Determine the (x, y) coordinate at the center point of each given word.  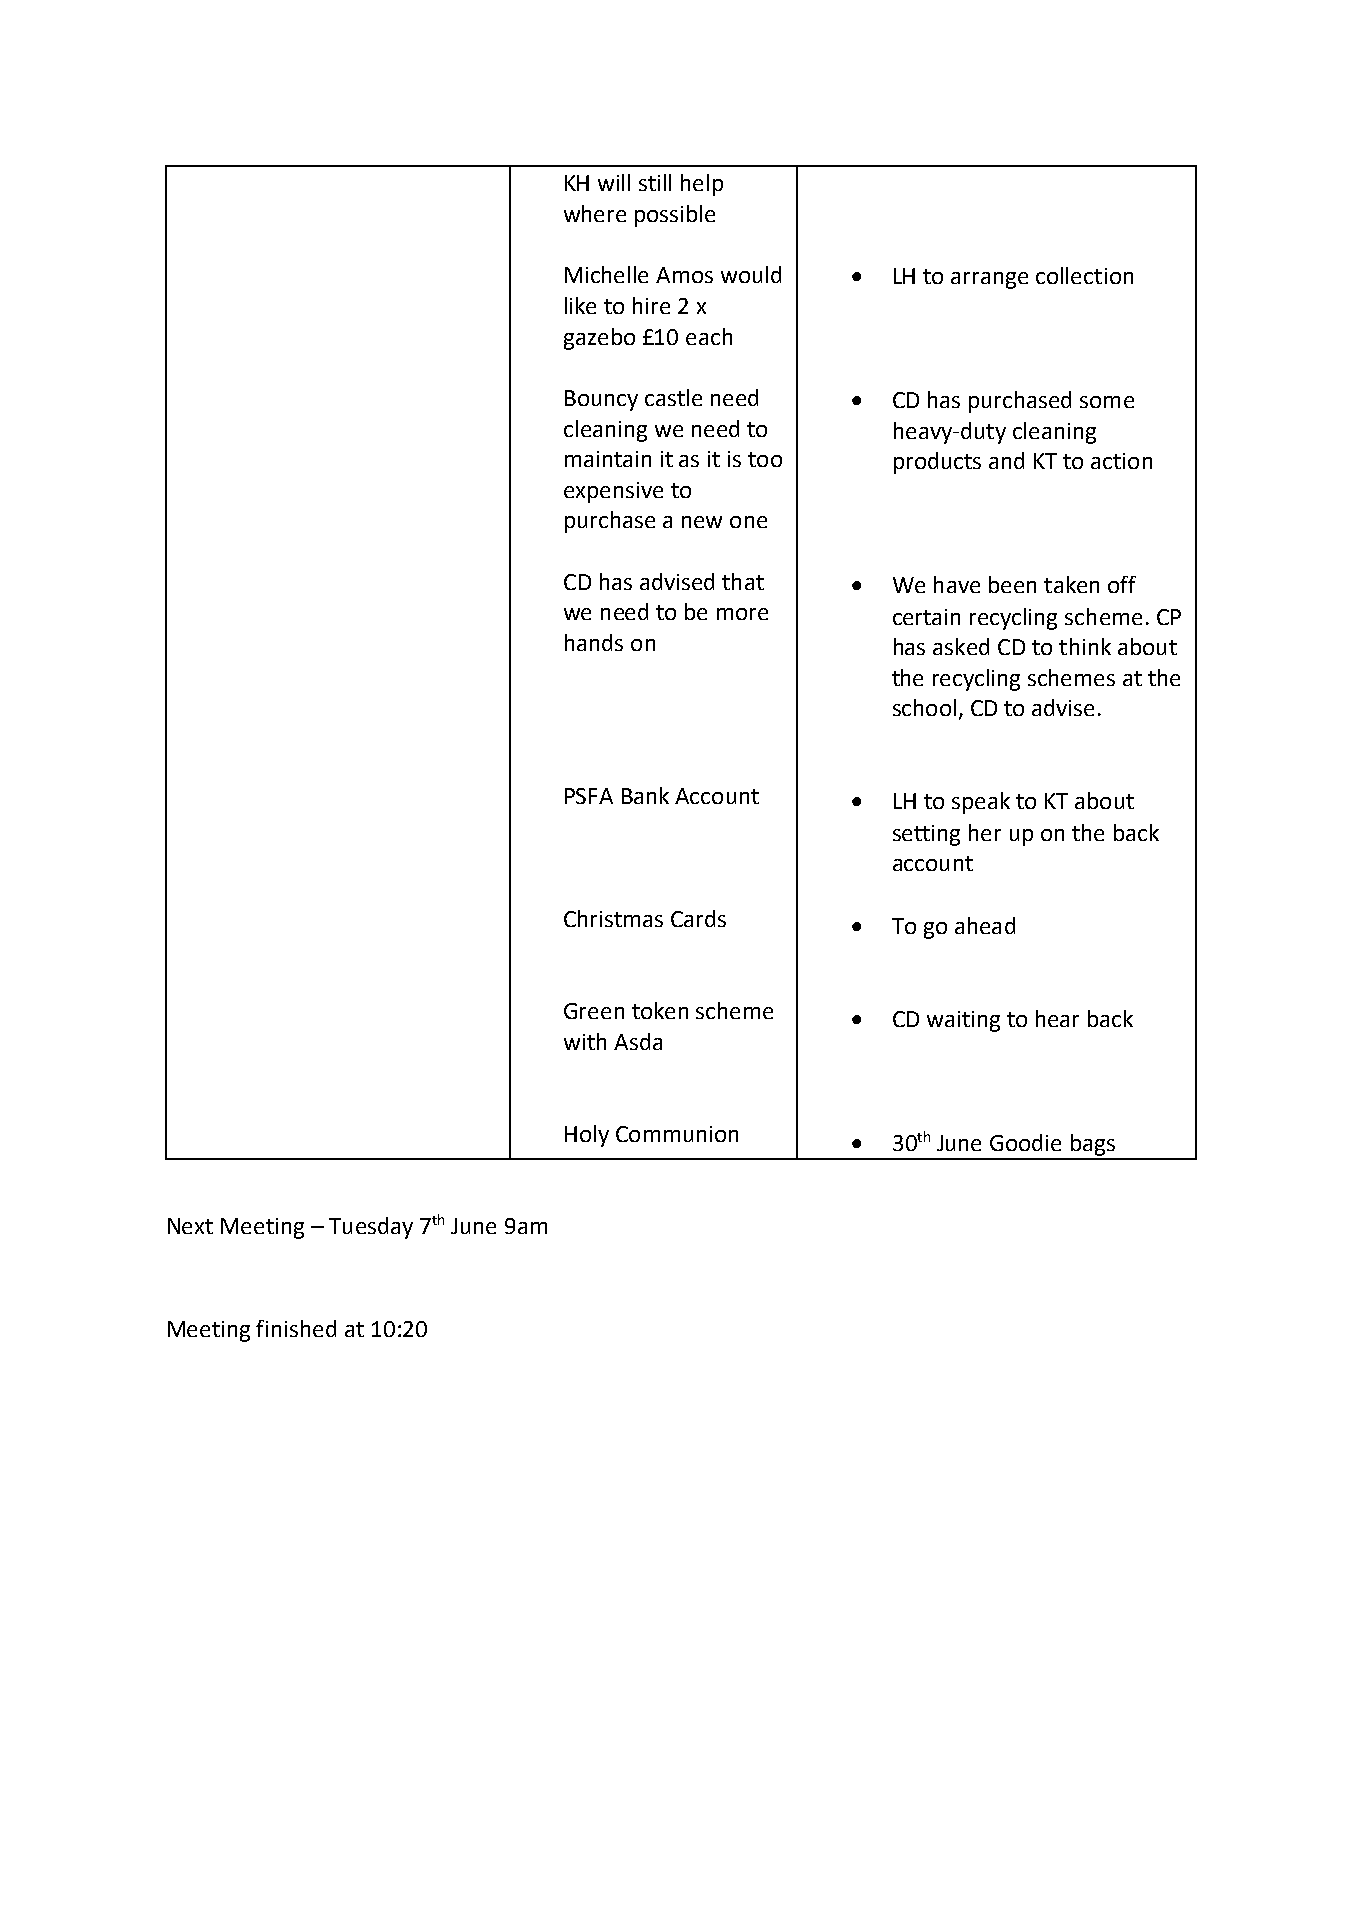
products (937, 463)
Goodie (1025, 1142)
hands (594, 642)
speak (981, 803)
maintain (608, 459)
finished (296, 1328)
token (660, 1010)
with (585, 1041)
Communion (677, 1134)
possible (675, 216)
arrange (989, 280)
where (595, 213)
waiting (963, 1021)
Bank (645, 795)
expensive (613, 492)
